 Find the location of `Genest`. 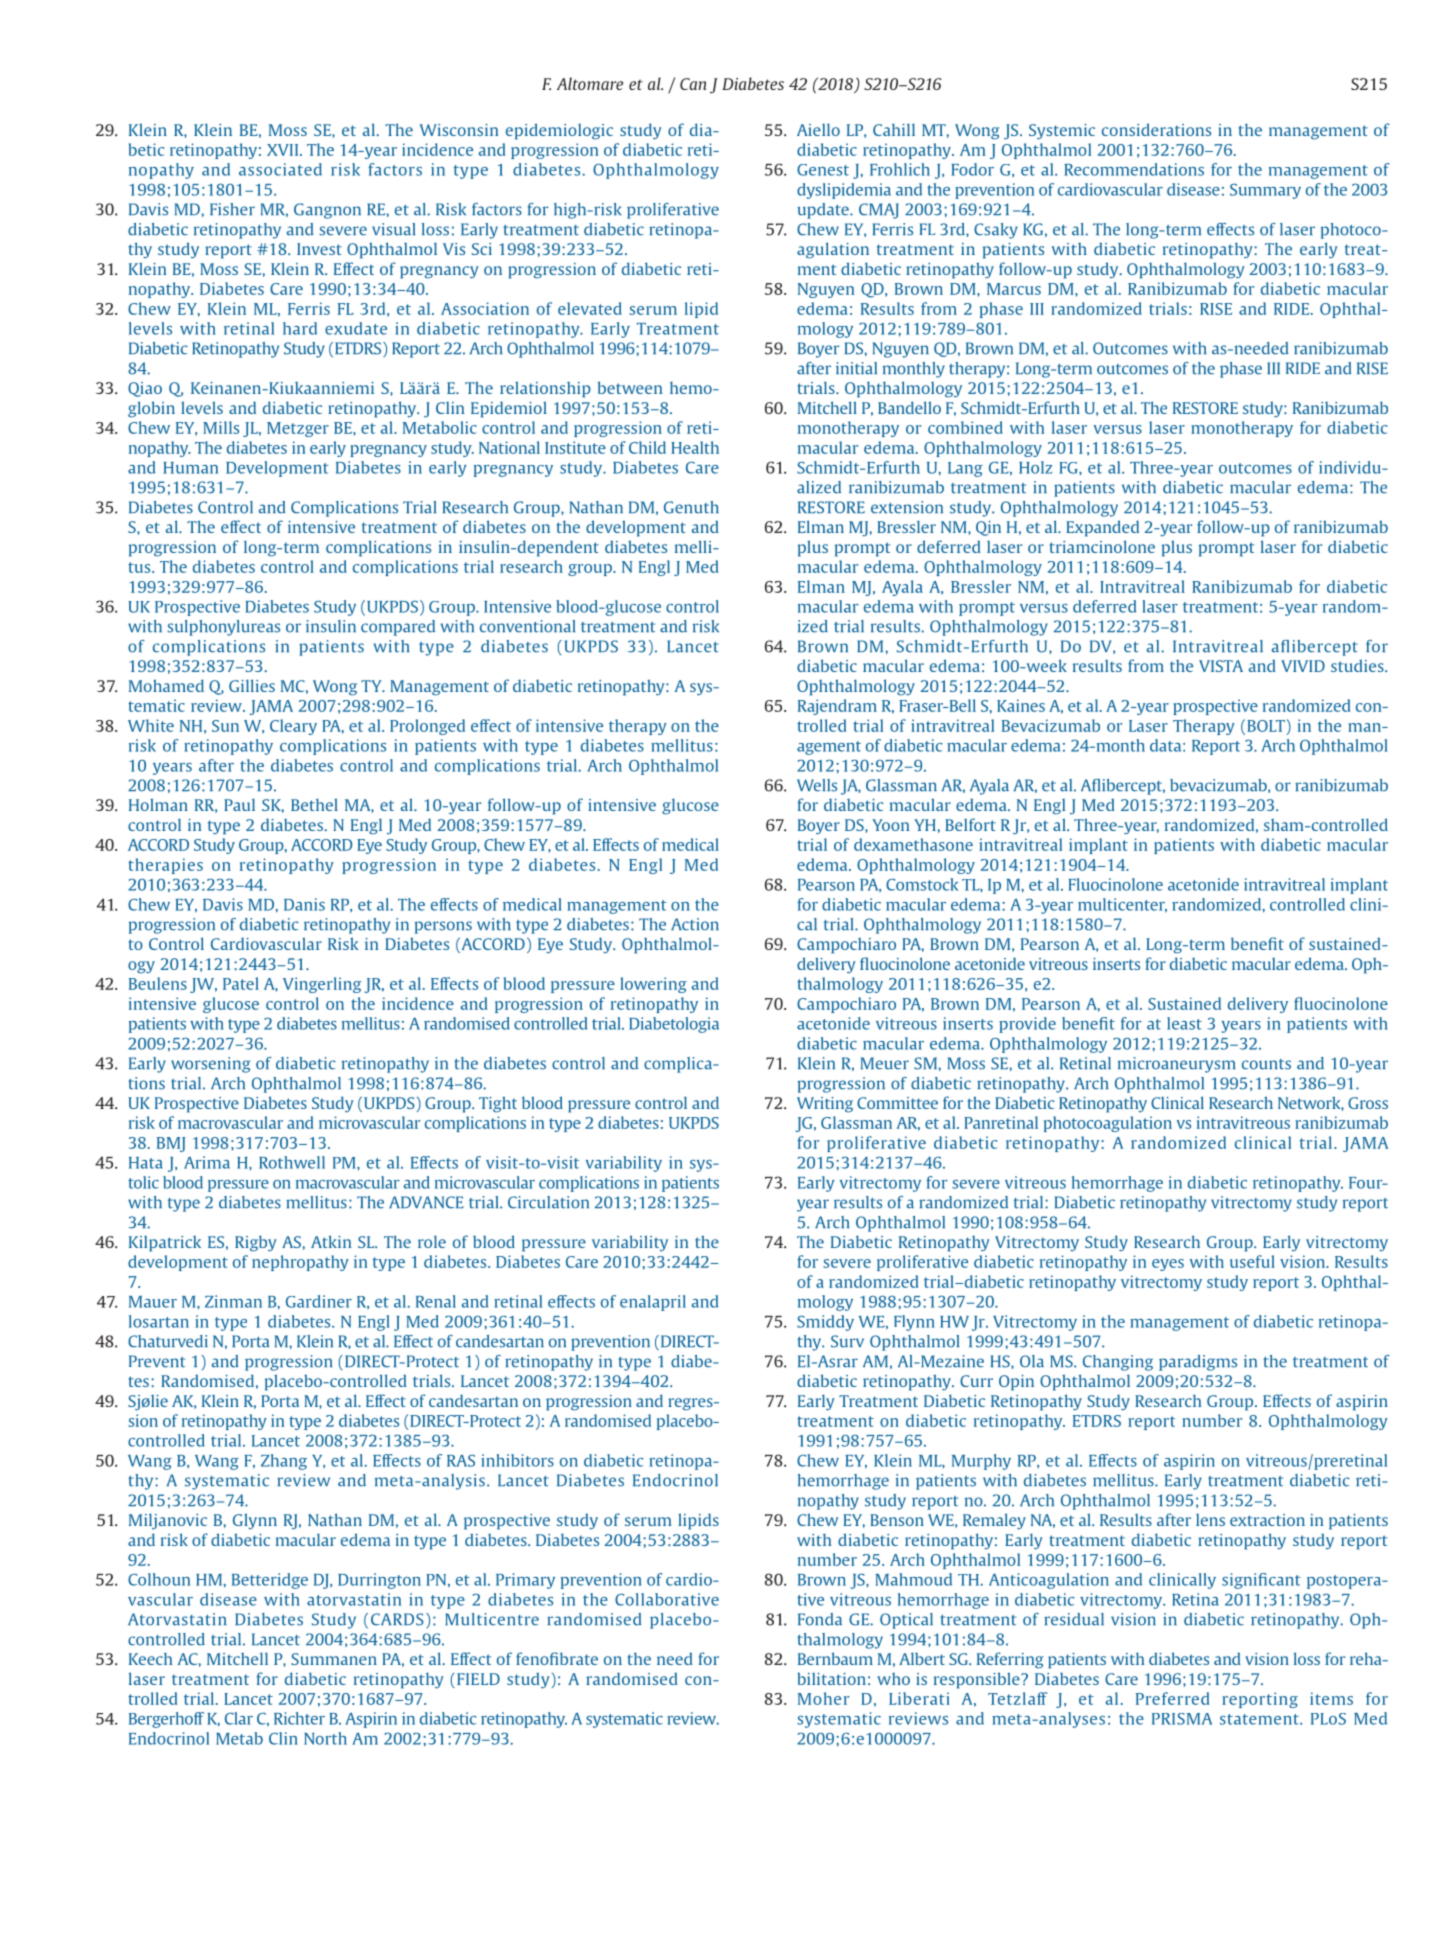

Genest is located at coordinates (823, 170).
